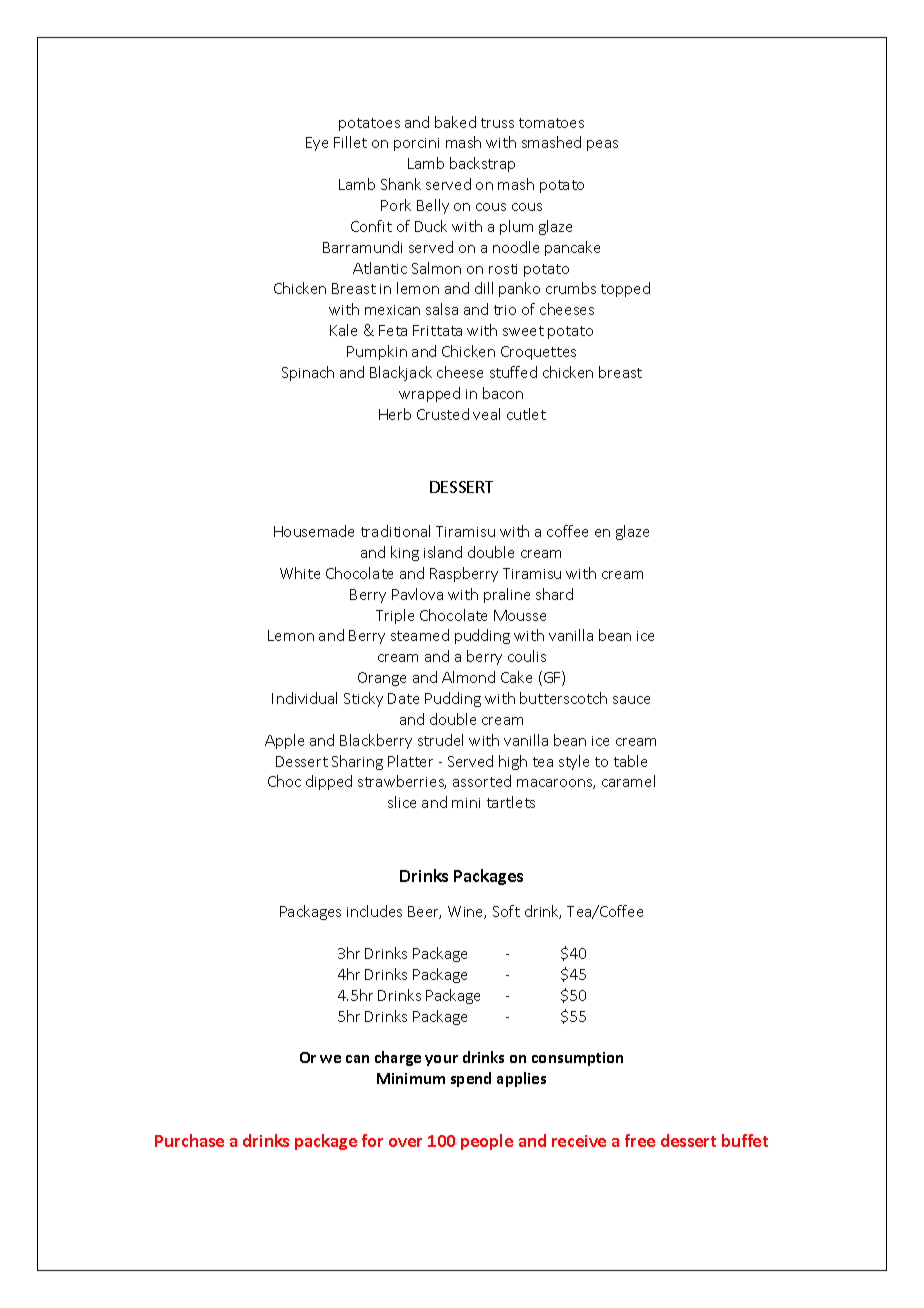  What do you see at coordinates (317, 144) in the screenshot?
I see `Eye` at bounding box center [317, 144].
